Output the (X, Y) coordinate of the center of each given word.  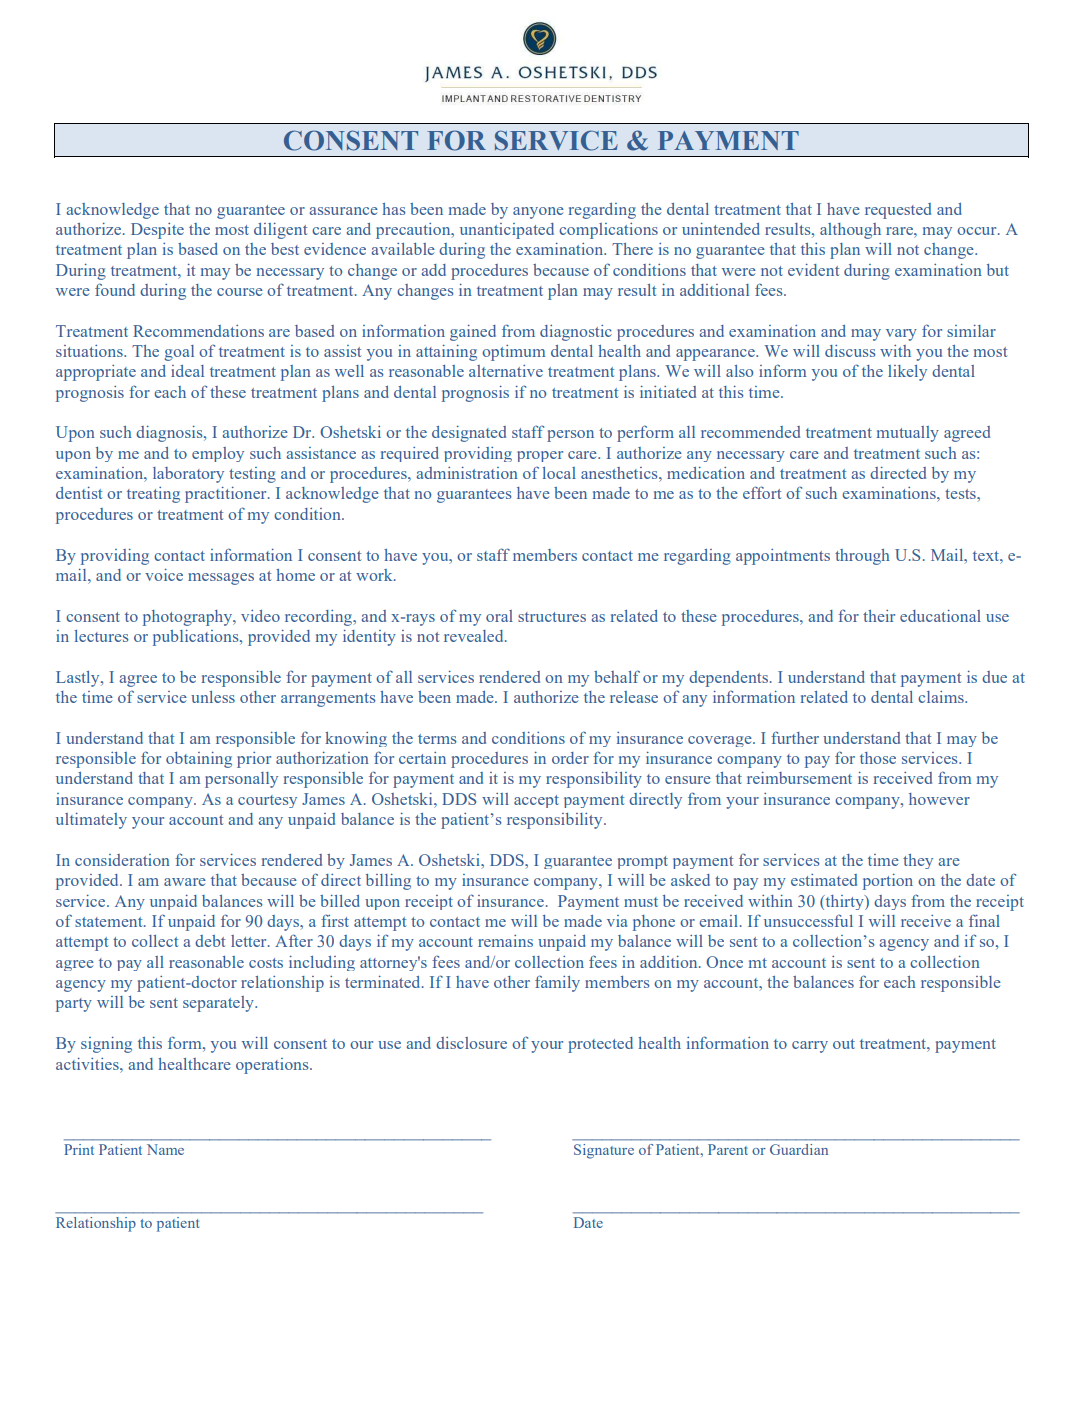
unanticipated (507, 231)
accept (536, 801)
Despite (157, 231)
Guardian (799, 1149)
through (862, 557)
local (559, 473)
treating (153, 495)
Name (165, 1149)
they (918, 861)
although (850, 231)
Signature (604, 1151)
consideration (122, 860)
